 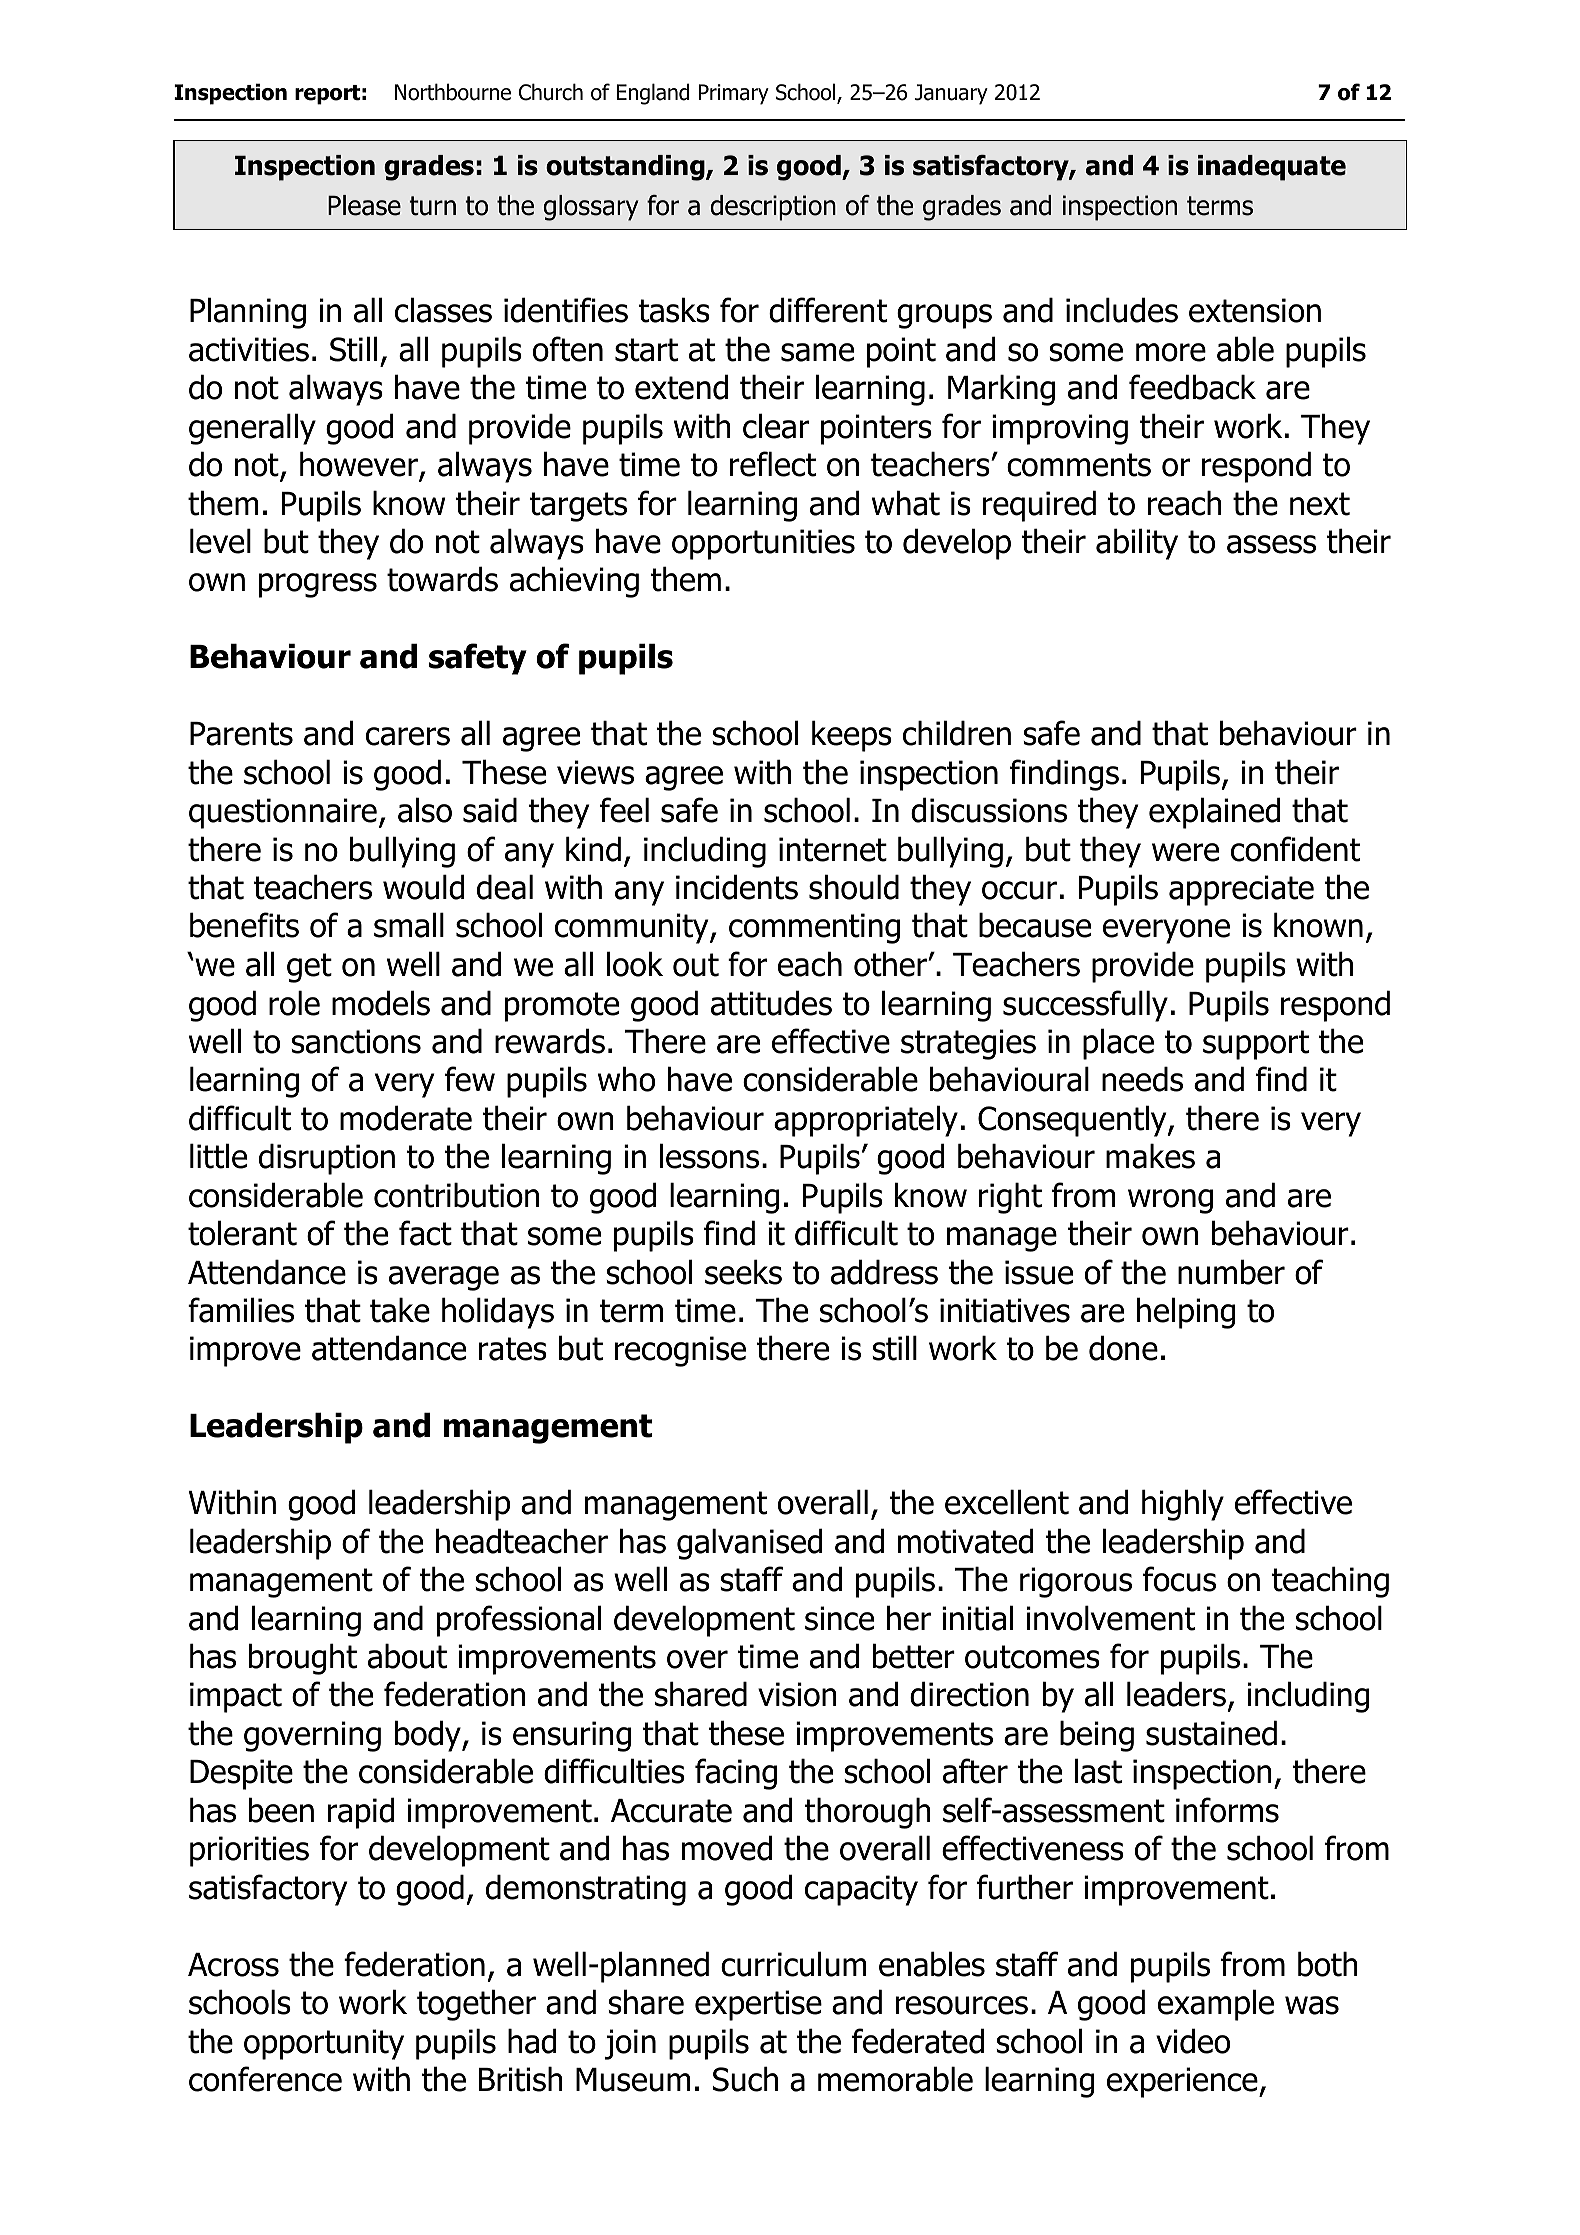 I want to click on galvanised, so click(x=749, y=1544).
